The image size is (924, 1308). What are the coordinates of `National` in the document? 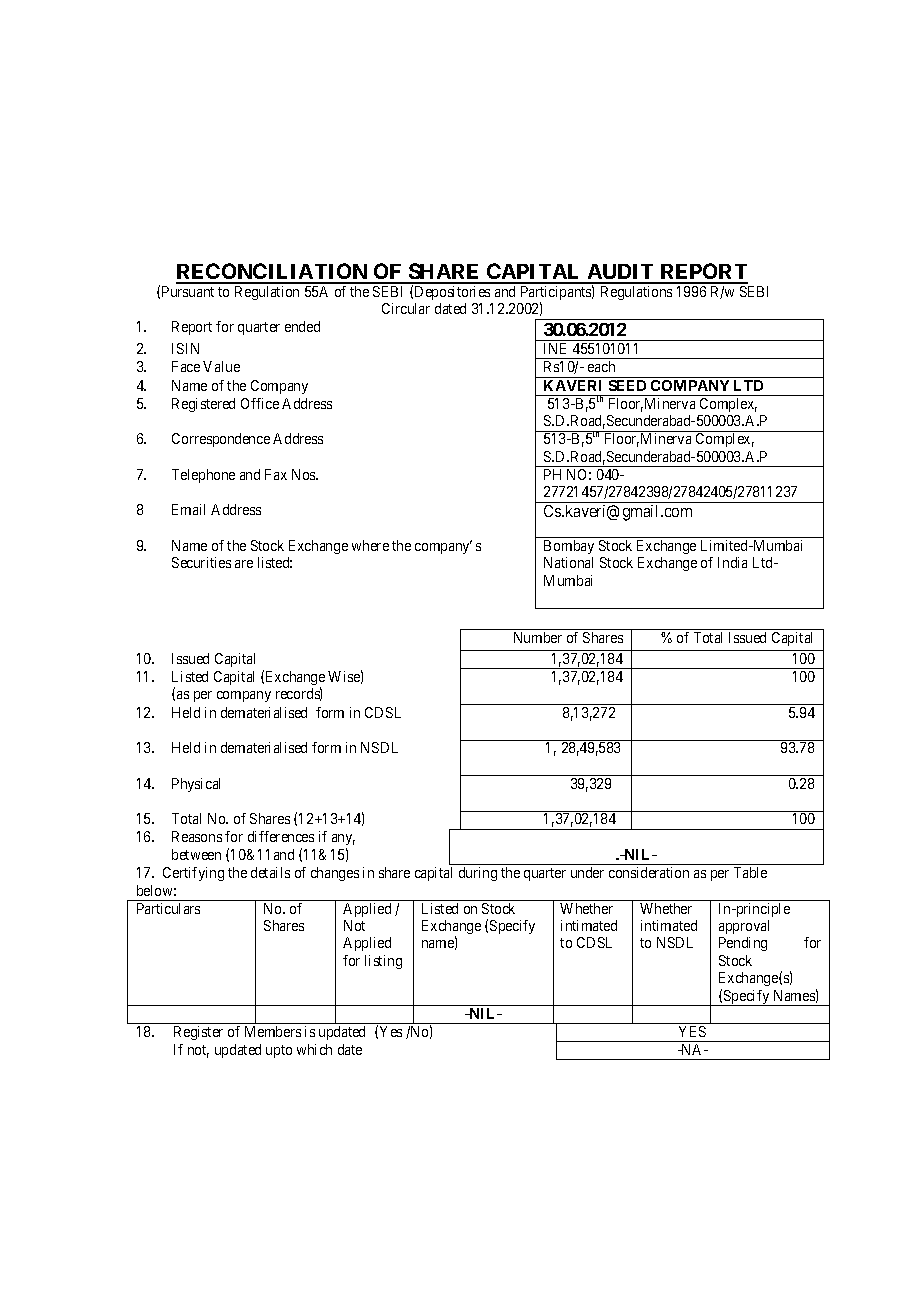 It's located at (568, 562).
